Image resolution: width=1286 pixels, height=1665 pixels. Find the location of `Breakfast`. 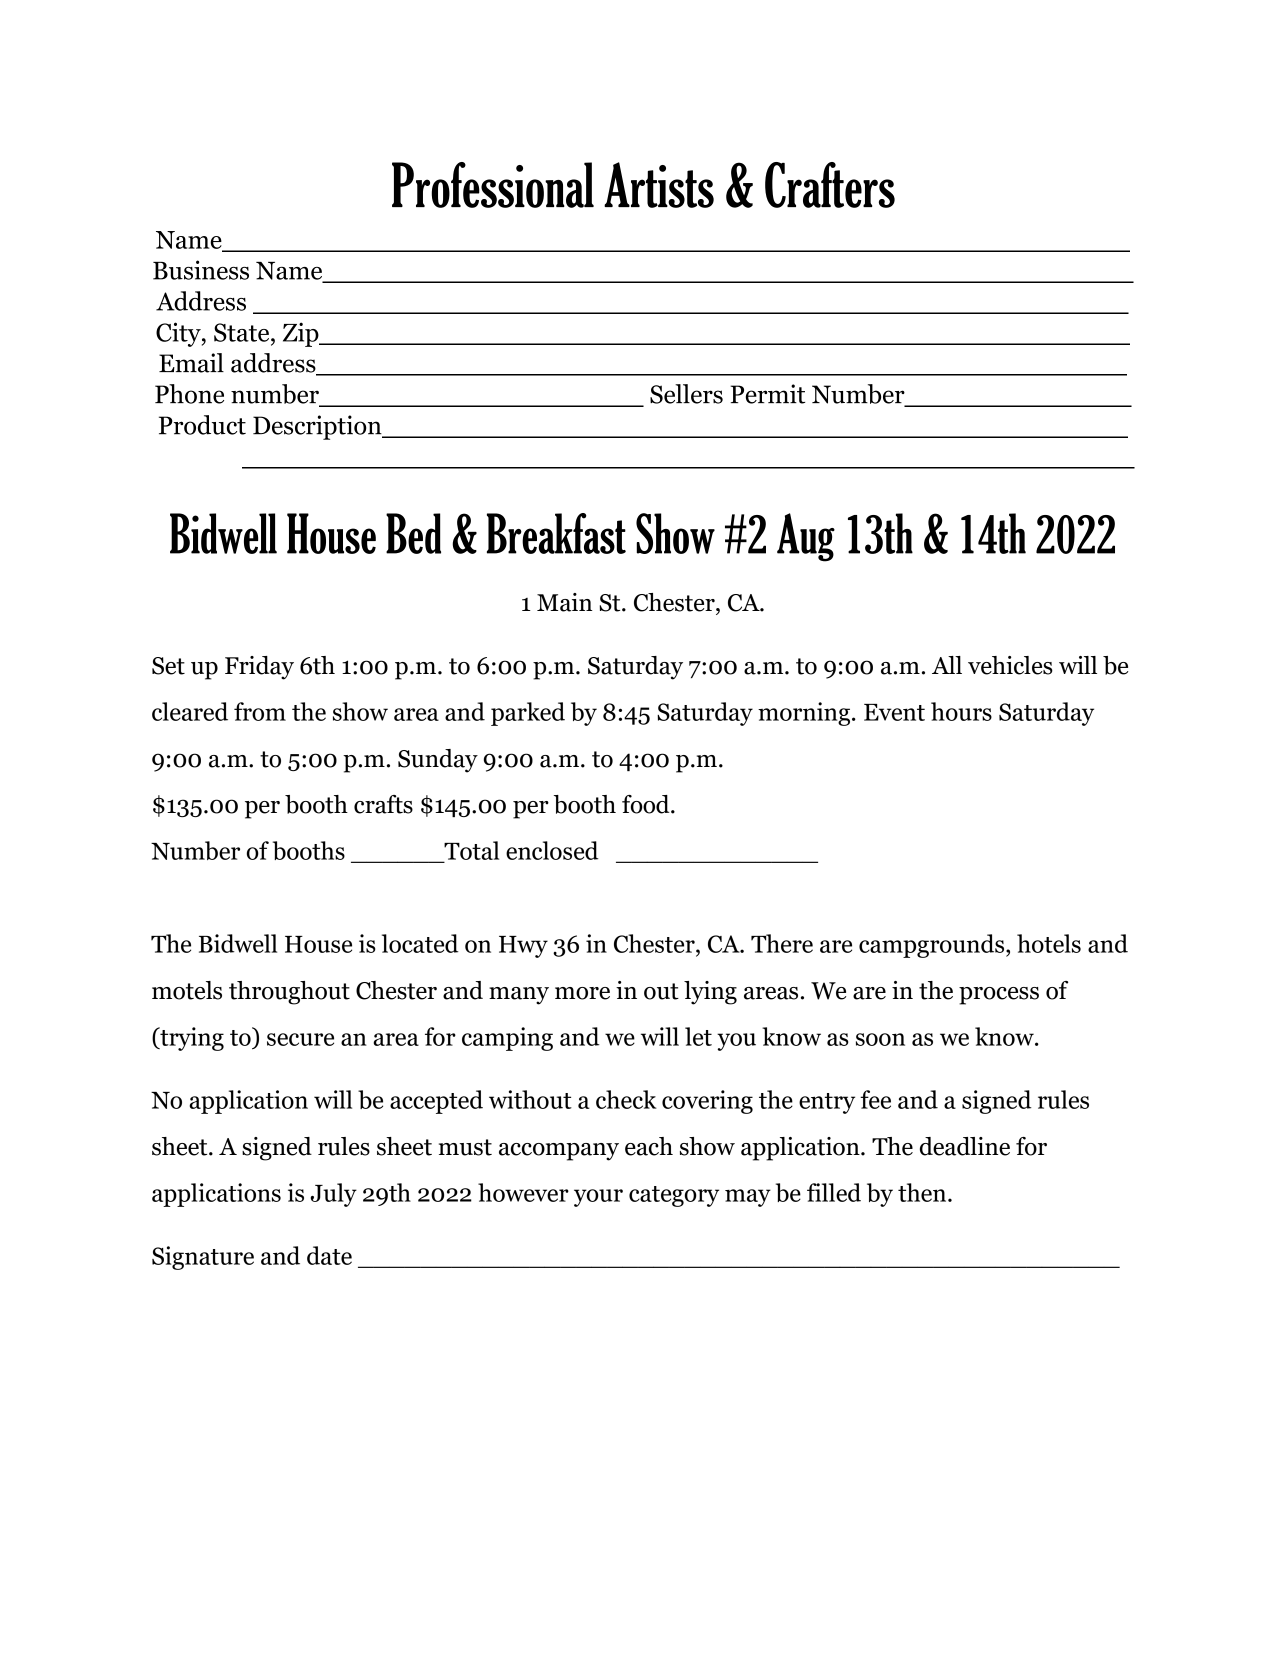

Breakfast is located at coordinates (556, 533).
